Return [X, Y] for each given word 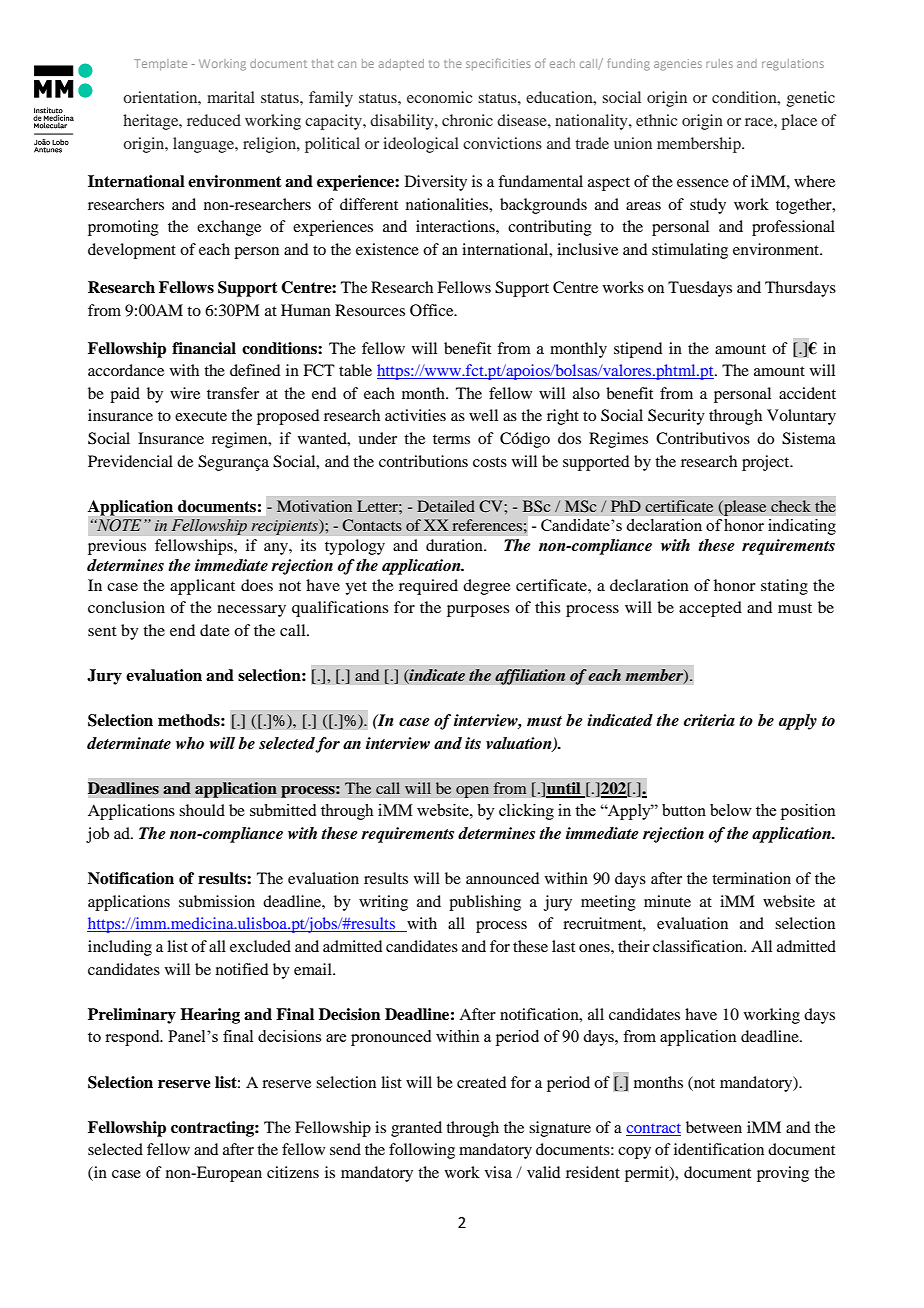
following [422, 1151]
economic [439, 97]
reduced [214, 120]
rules [719, 63]
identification [719, 1149]
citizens [293, 1172]
